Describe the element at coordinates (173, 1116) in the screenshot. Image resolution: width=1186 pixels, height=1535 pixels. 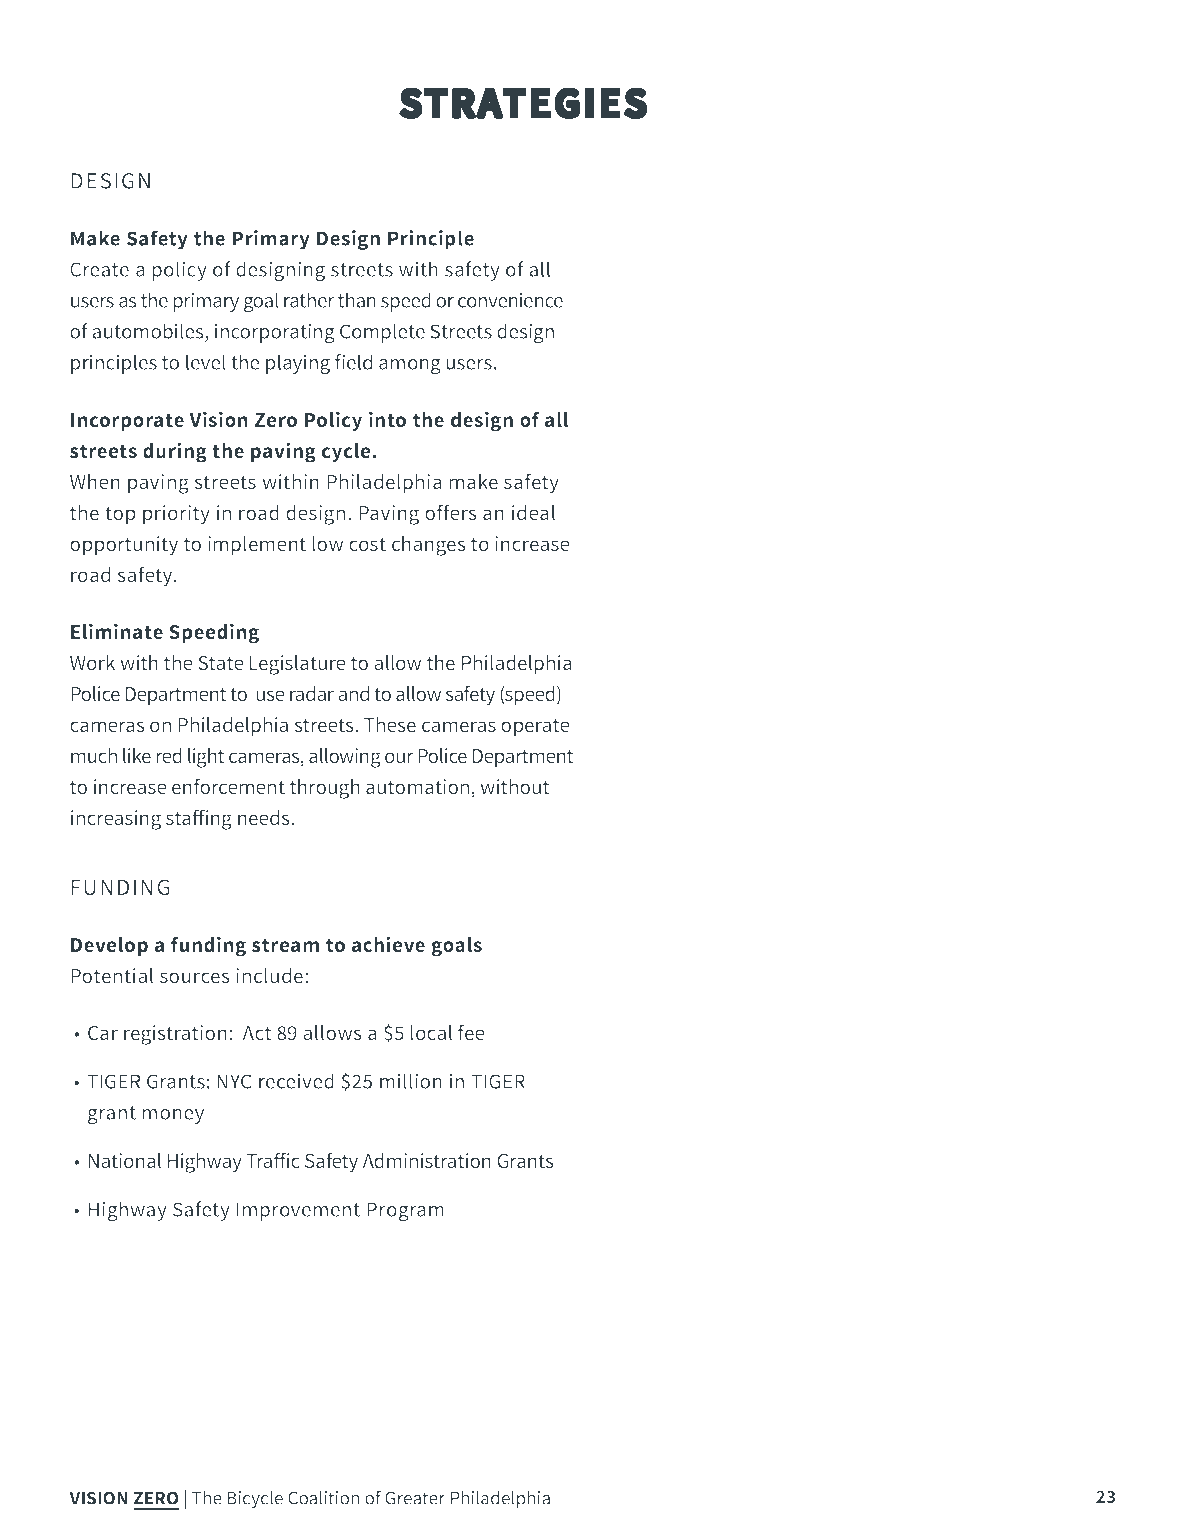
I see `money` at that location.
